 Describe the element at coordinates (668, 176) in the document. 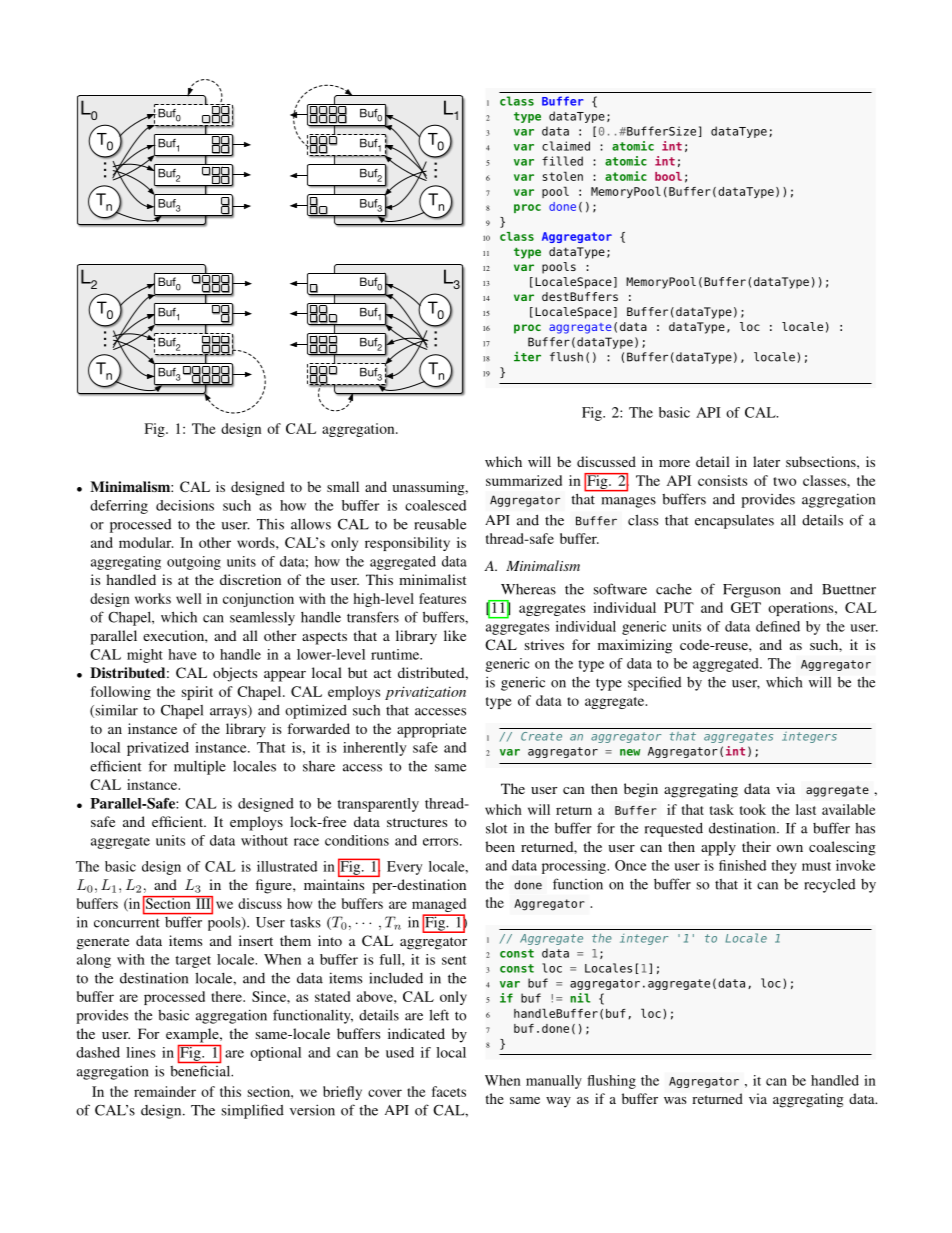

I see `bool` at that location.
